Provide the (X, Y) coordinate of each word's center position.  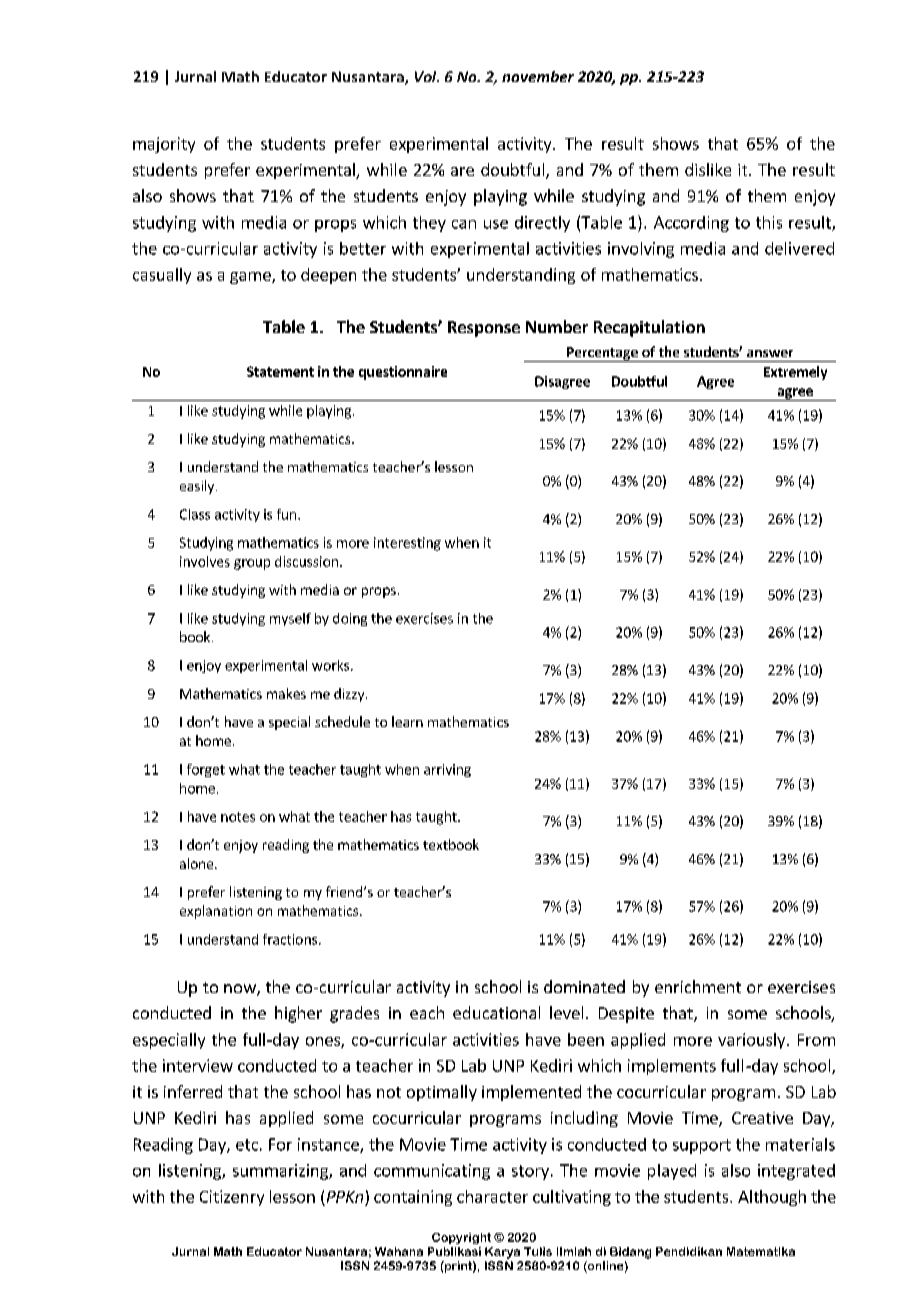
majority (164, 145)
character (492, 1196)
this (769, 222)
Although (772, 1198)
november (538, 76)
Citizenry (232, 1198)
